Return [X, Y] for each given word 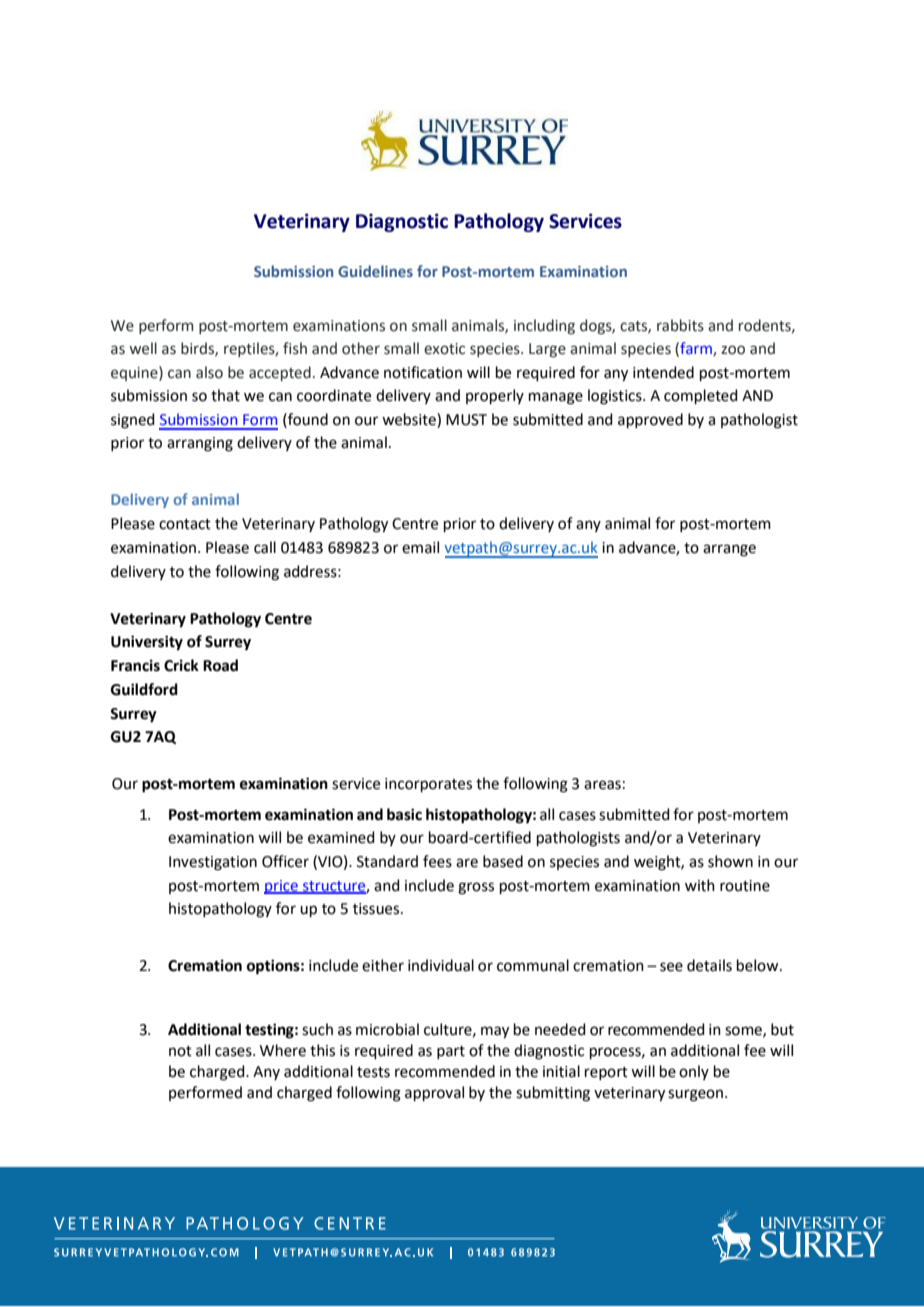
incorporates [428, 785]
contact [185, 524]
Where [283, 1050]
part [451, 1052]
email [420, 547]
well [143, 348]
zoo [733, 350]
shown [730, 861]
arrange [729, 550]
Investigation [213, 863]
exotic [444, 349]
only [694, 1072]
